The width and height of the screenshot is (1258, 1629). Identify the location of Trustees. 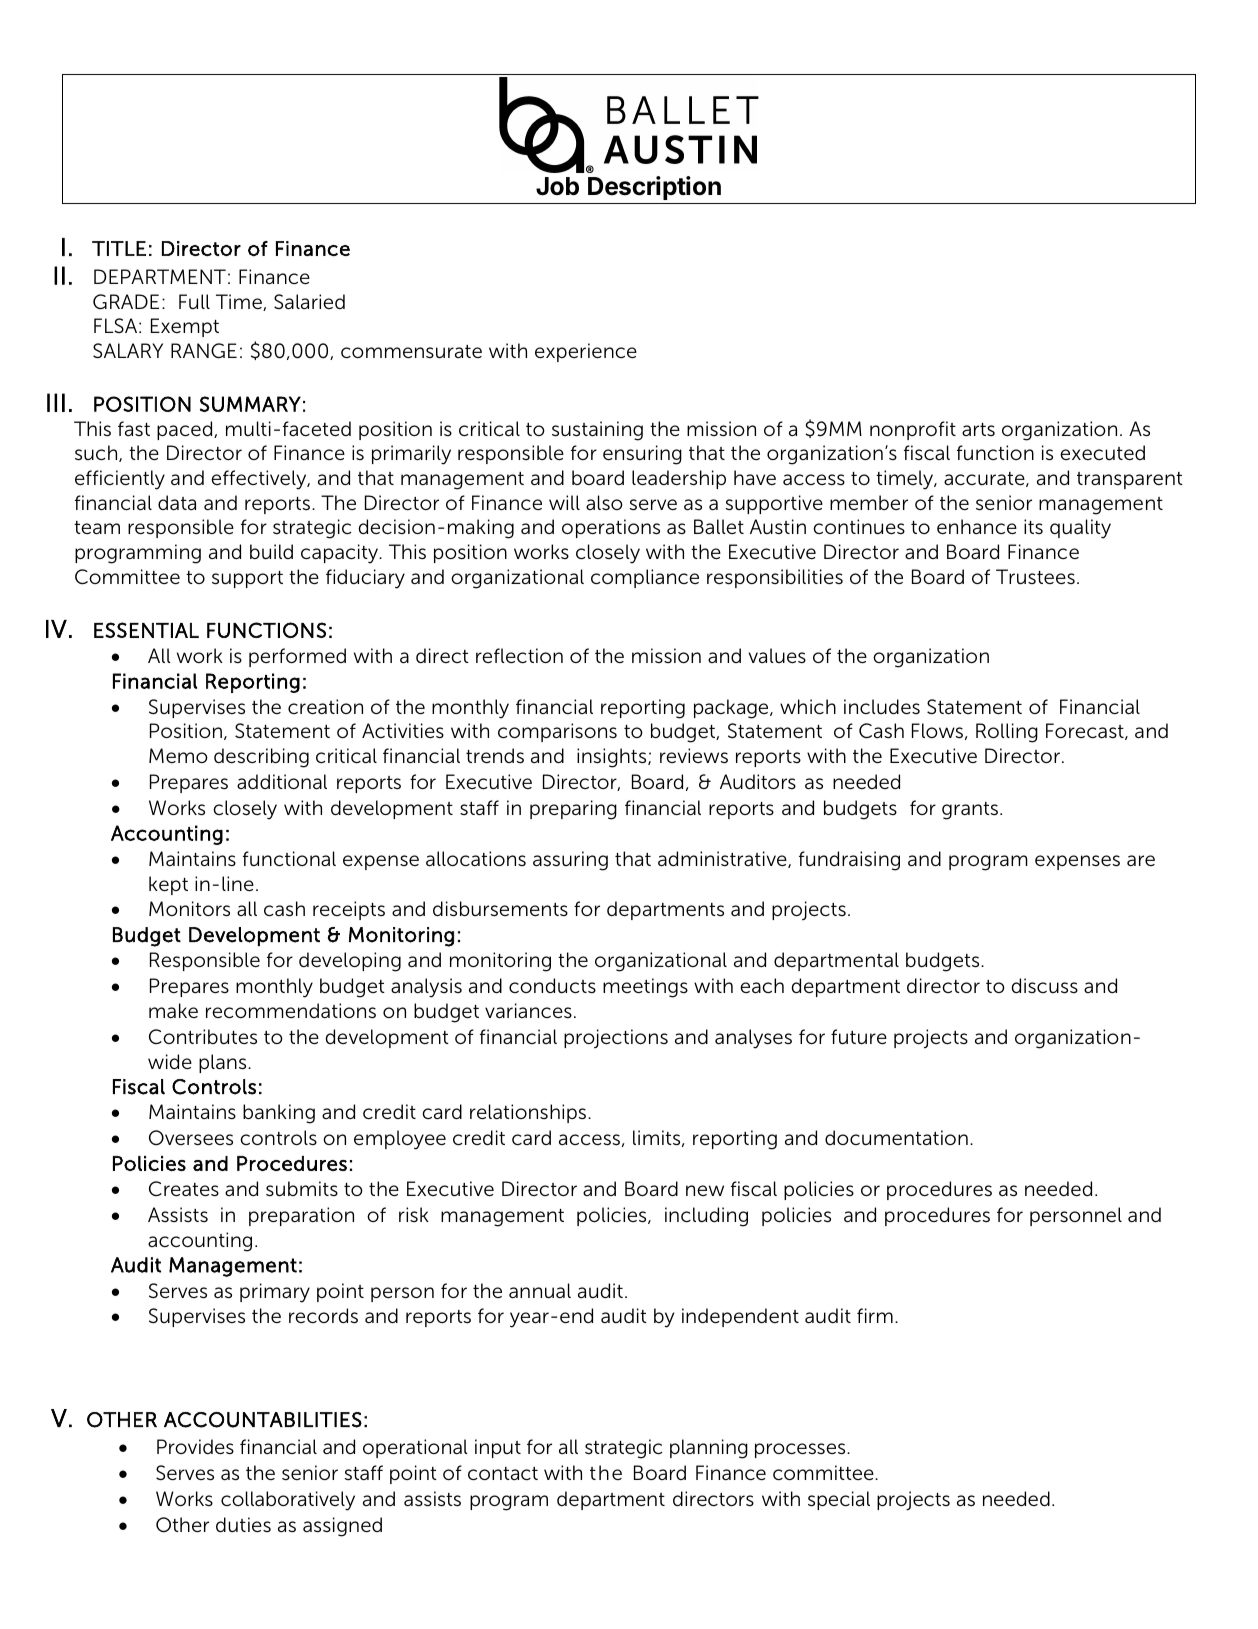
(1035, 577).
